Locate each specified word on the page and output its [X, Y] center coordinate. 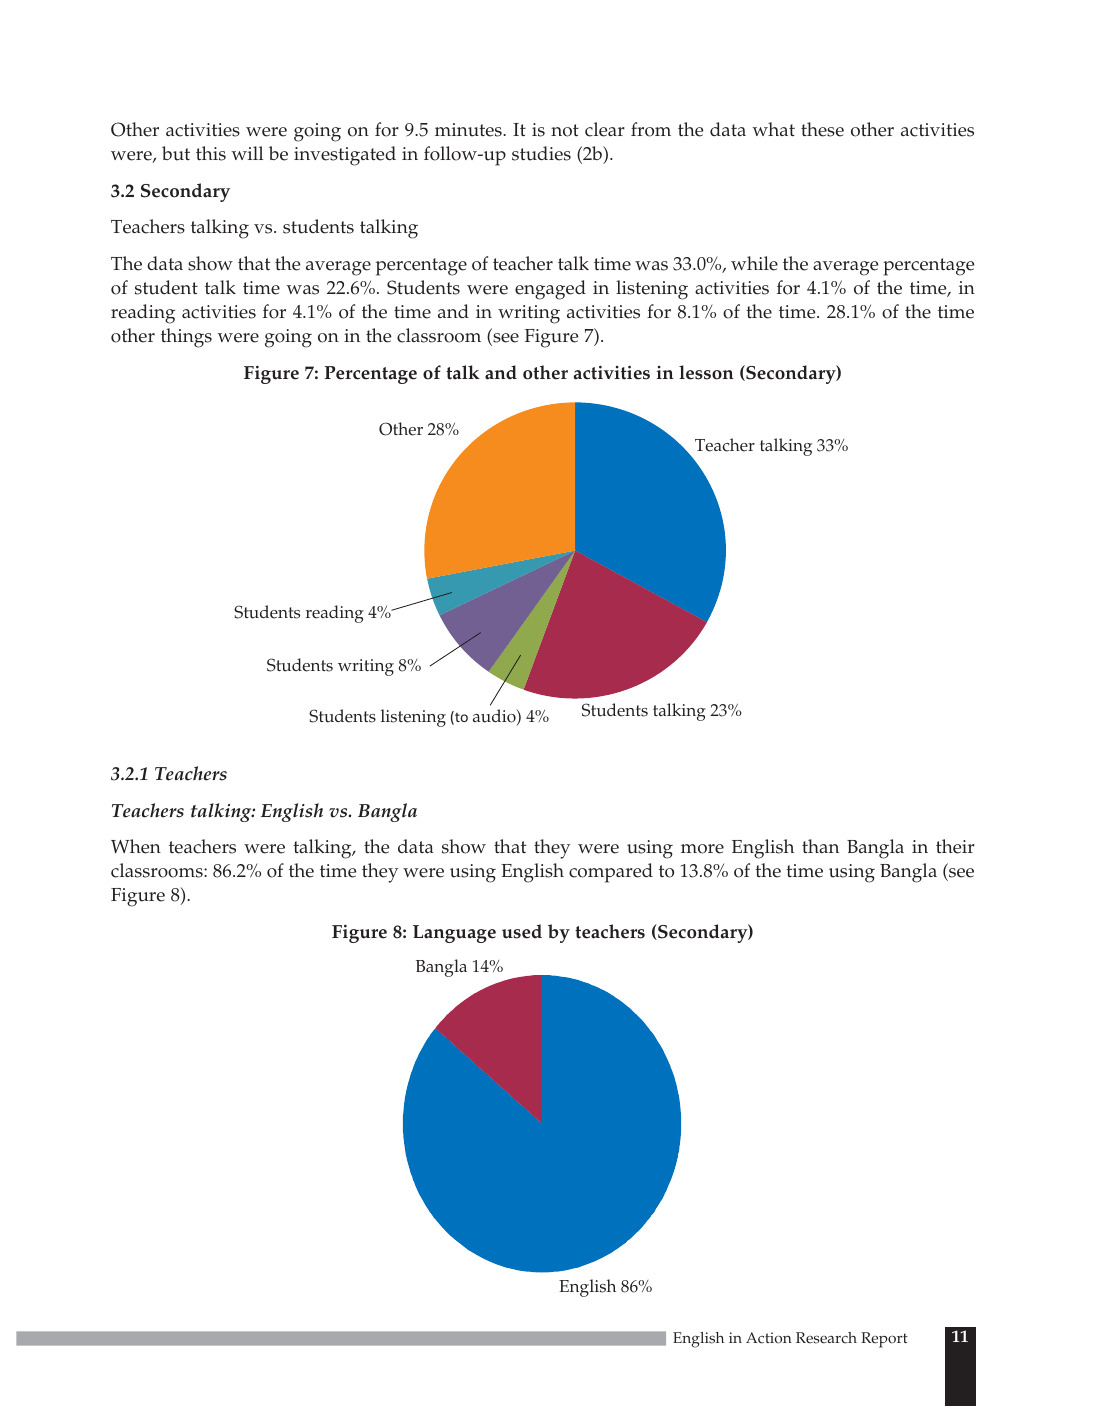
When [136, 846]
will [247, 153]
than [820, 846]
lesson [706, 372]
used [522, 931]
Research [826, 1338]
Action [769, 1338]
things [186, 338]
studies [541, 153]
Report [884, 1340]
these [822, 129]
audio [495, 717]
